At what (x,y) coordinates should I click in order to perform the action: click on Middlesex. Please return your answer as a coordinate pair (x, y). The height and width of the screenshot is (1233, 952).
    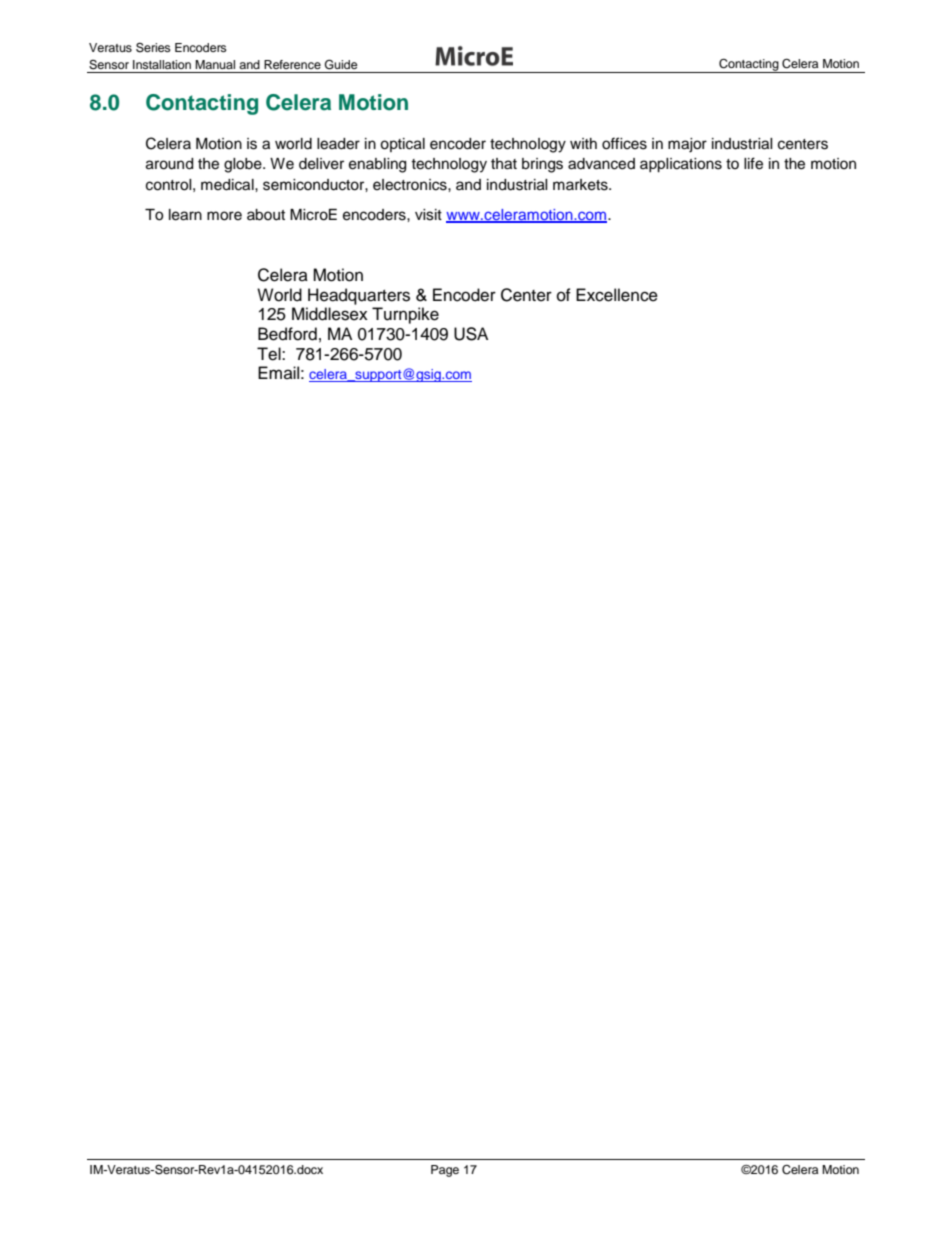
    Looking at the image, I should click on (330, 314).
